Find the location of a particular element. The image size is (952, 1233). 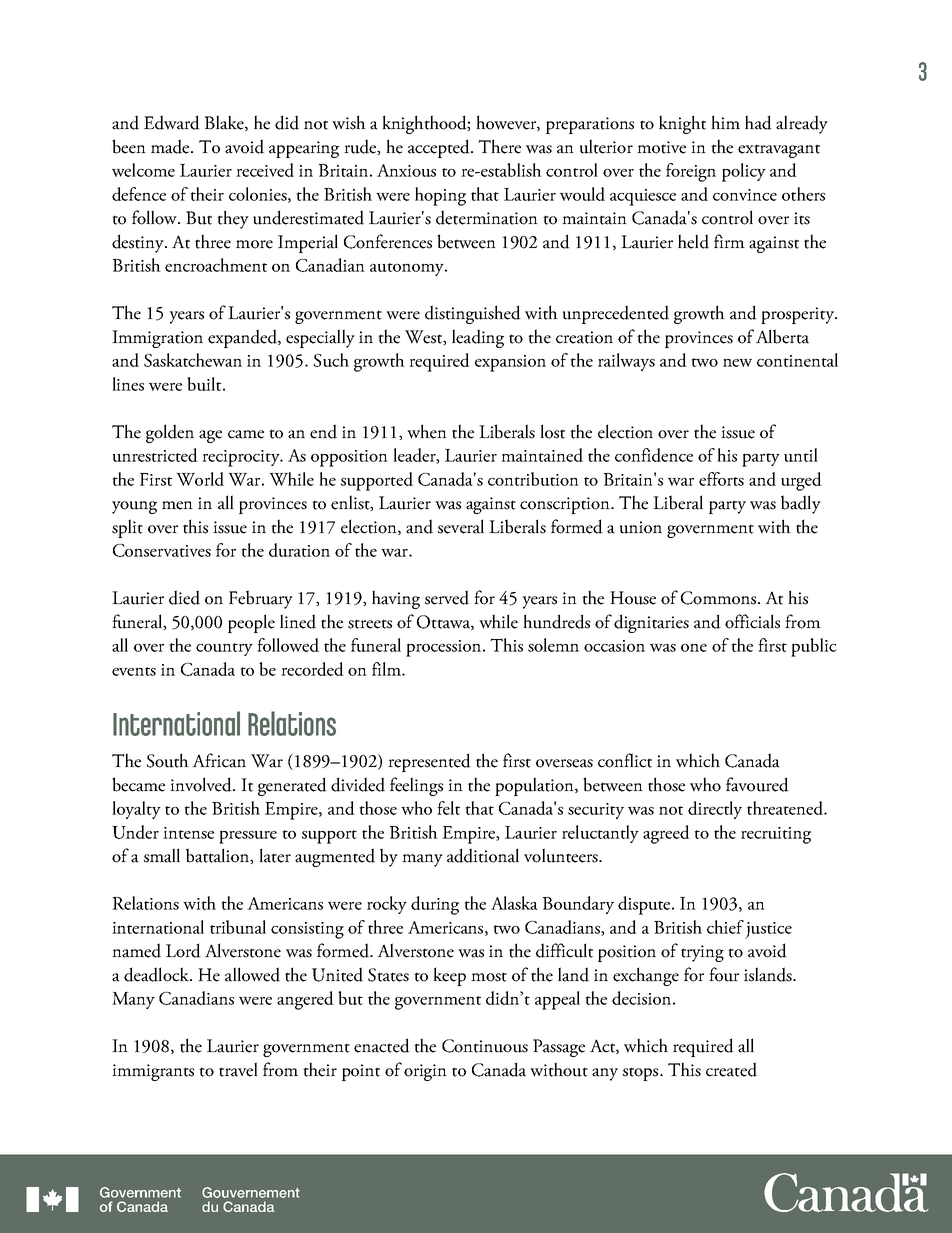

new is located at coordinates (737, 362).
